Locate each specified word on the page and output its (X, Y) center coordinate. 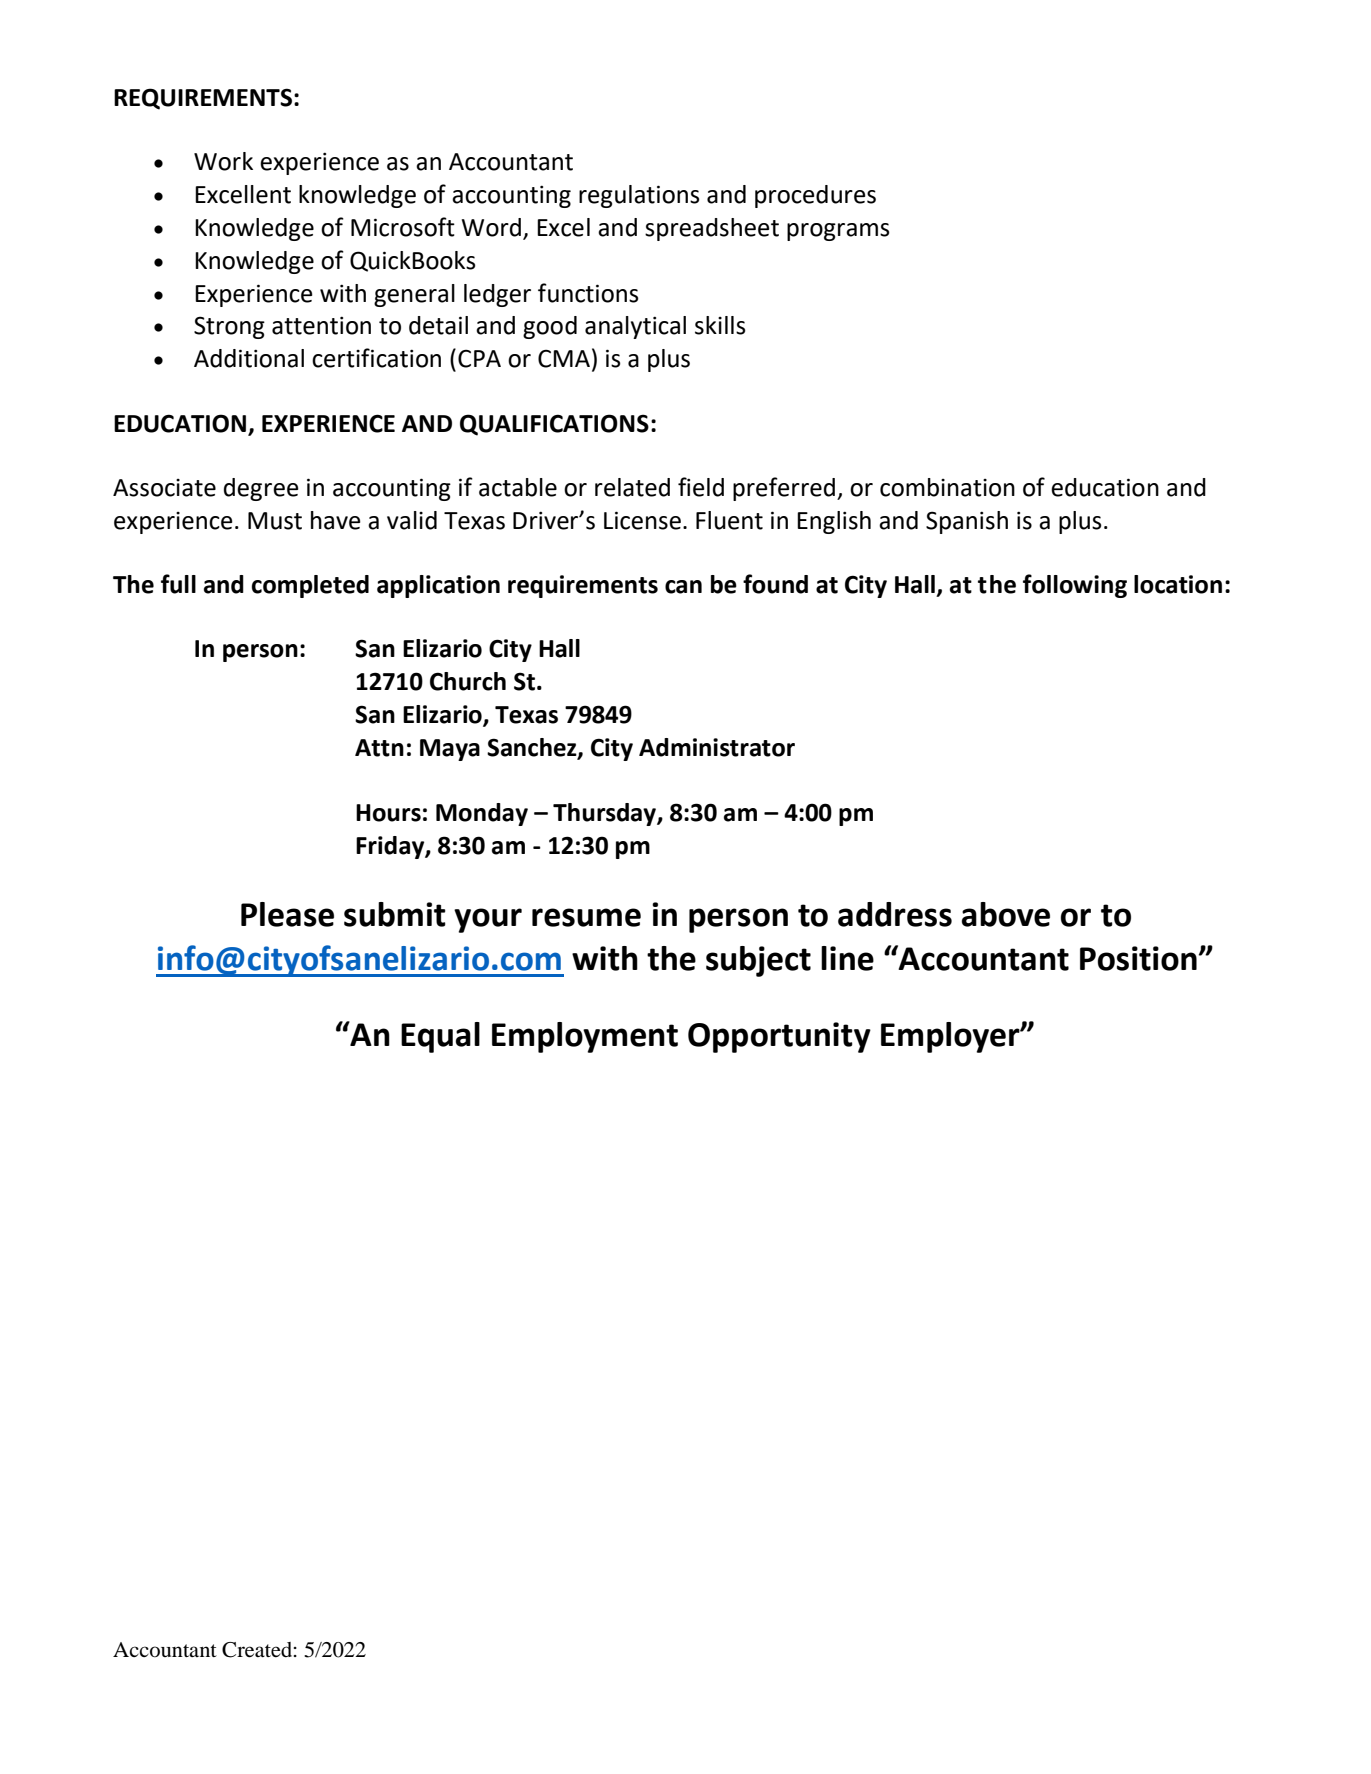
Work (223, 161)
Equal (440, 1037)
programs (838, 232)
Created (257, 1650)
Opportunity (779, 1037)
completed (310, 586)
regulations (639, 196)
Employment (585, 1037)
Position (1138, 958)
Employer (951, 1037)
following (1075, 586)
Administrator (717, 747)
